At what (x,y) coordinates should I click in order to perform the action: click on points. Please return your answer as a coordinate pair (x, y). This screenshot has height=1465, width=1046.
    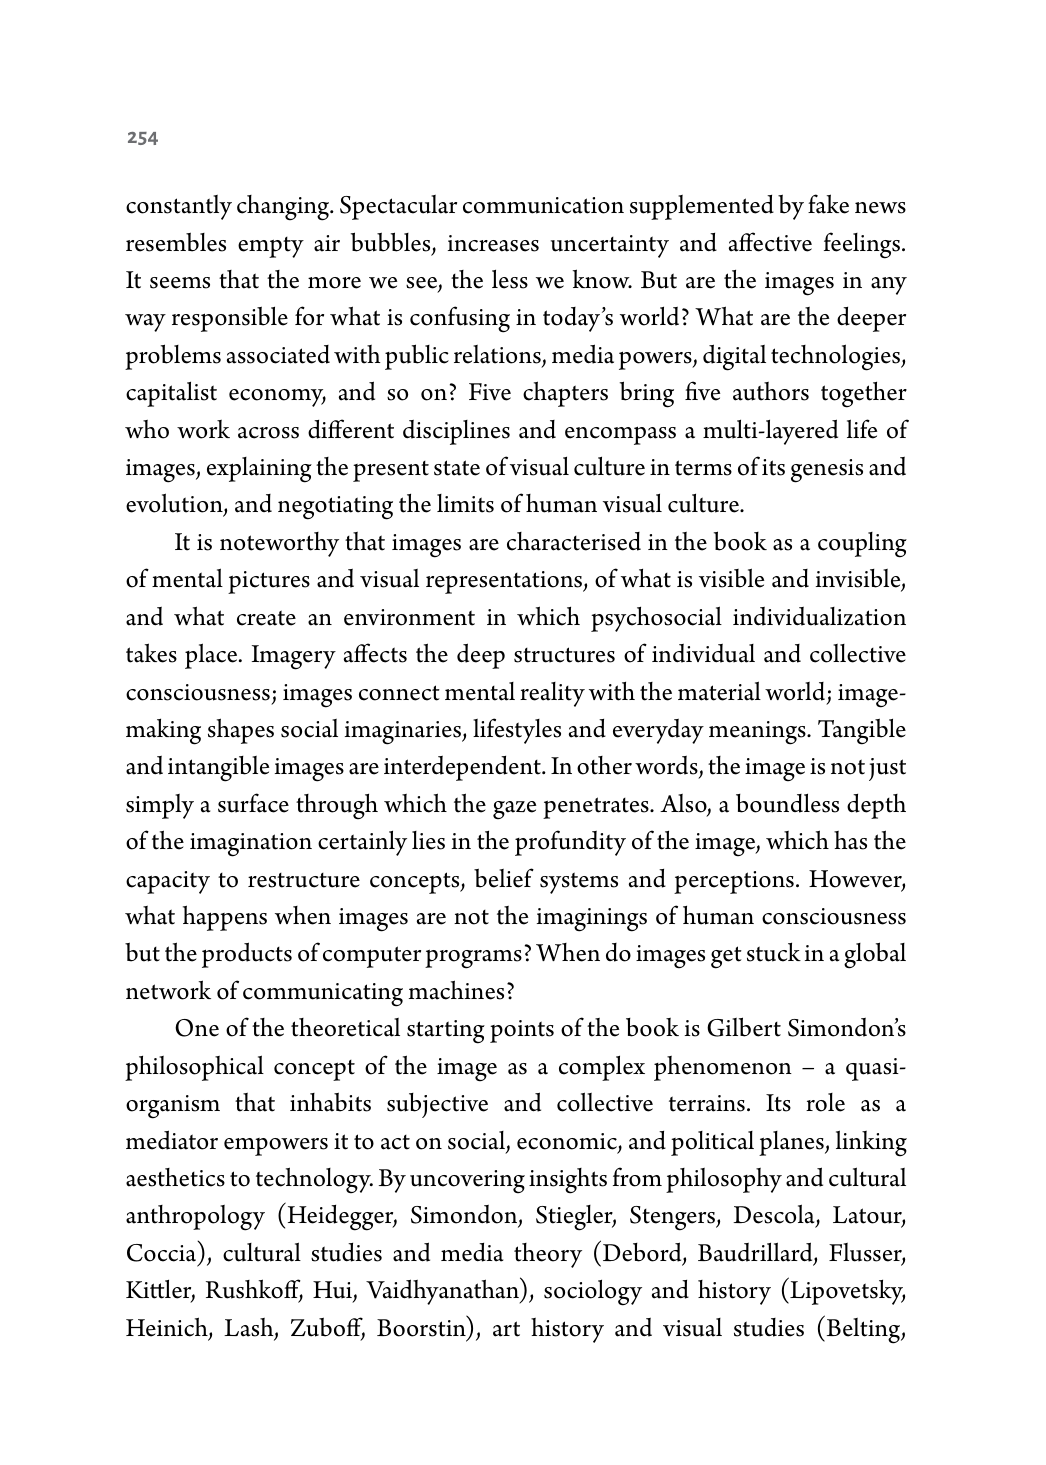
    Looking at the image, I should click on (522, 1031).
